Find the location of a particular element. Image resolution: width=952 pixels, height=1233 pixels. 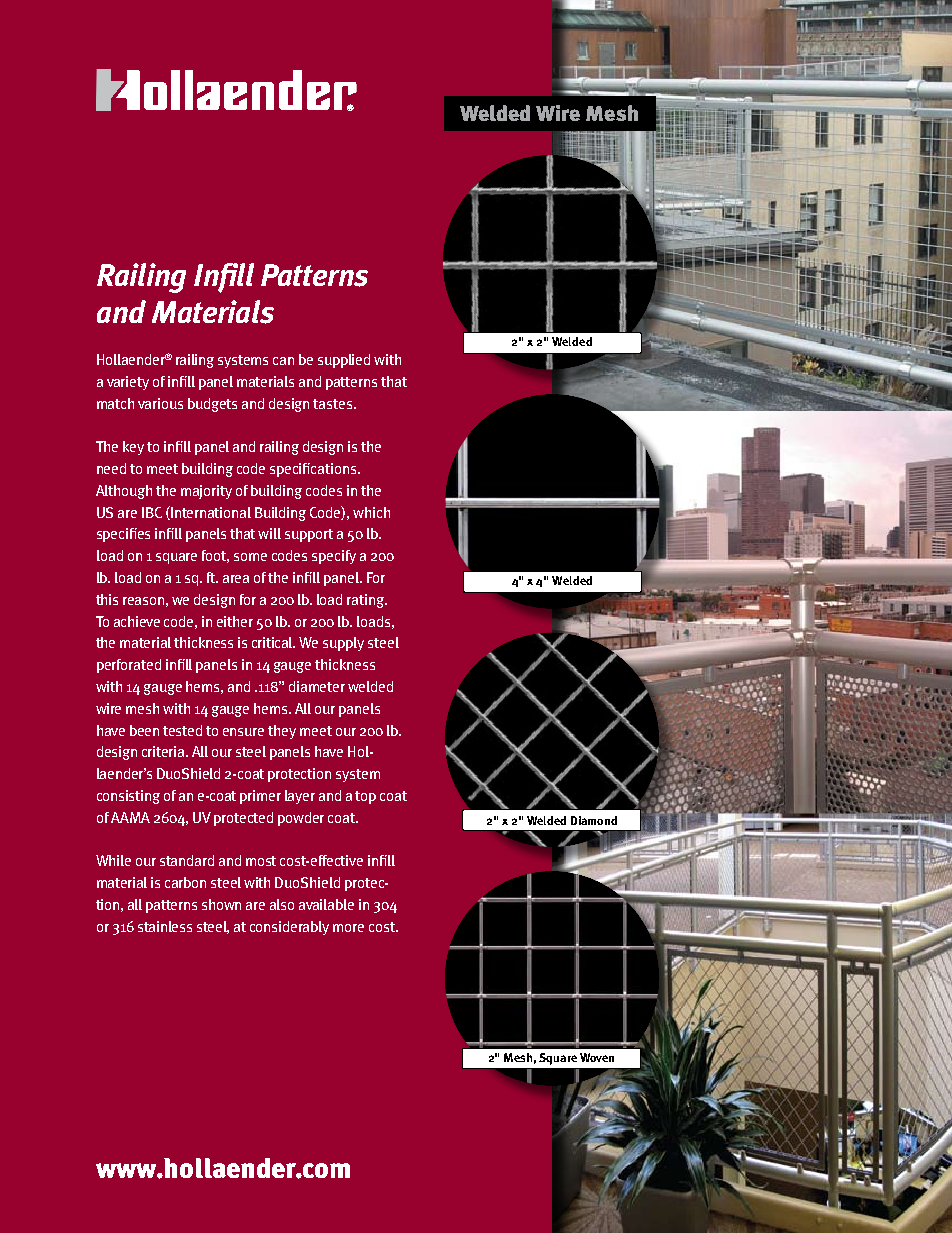

powder is located at coordinates (301, 819).
